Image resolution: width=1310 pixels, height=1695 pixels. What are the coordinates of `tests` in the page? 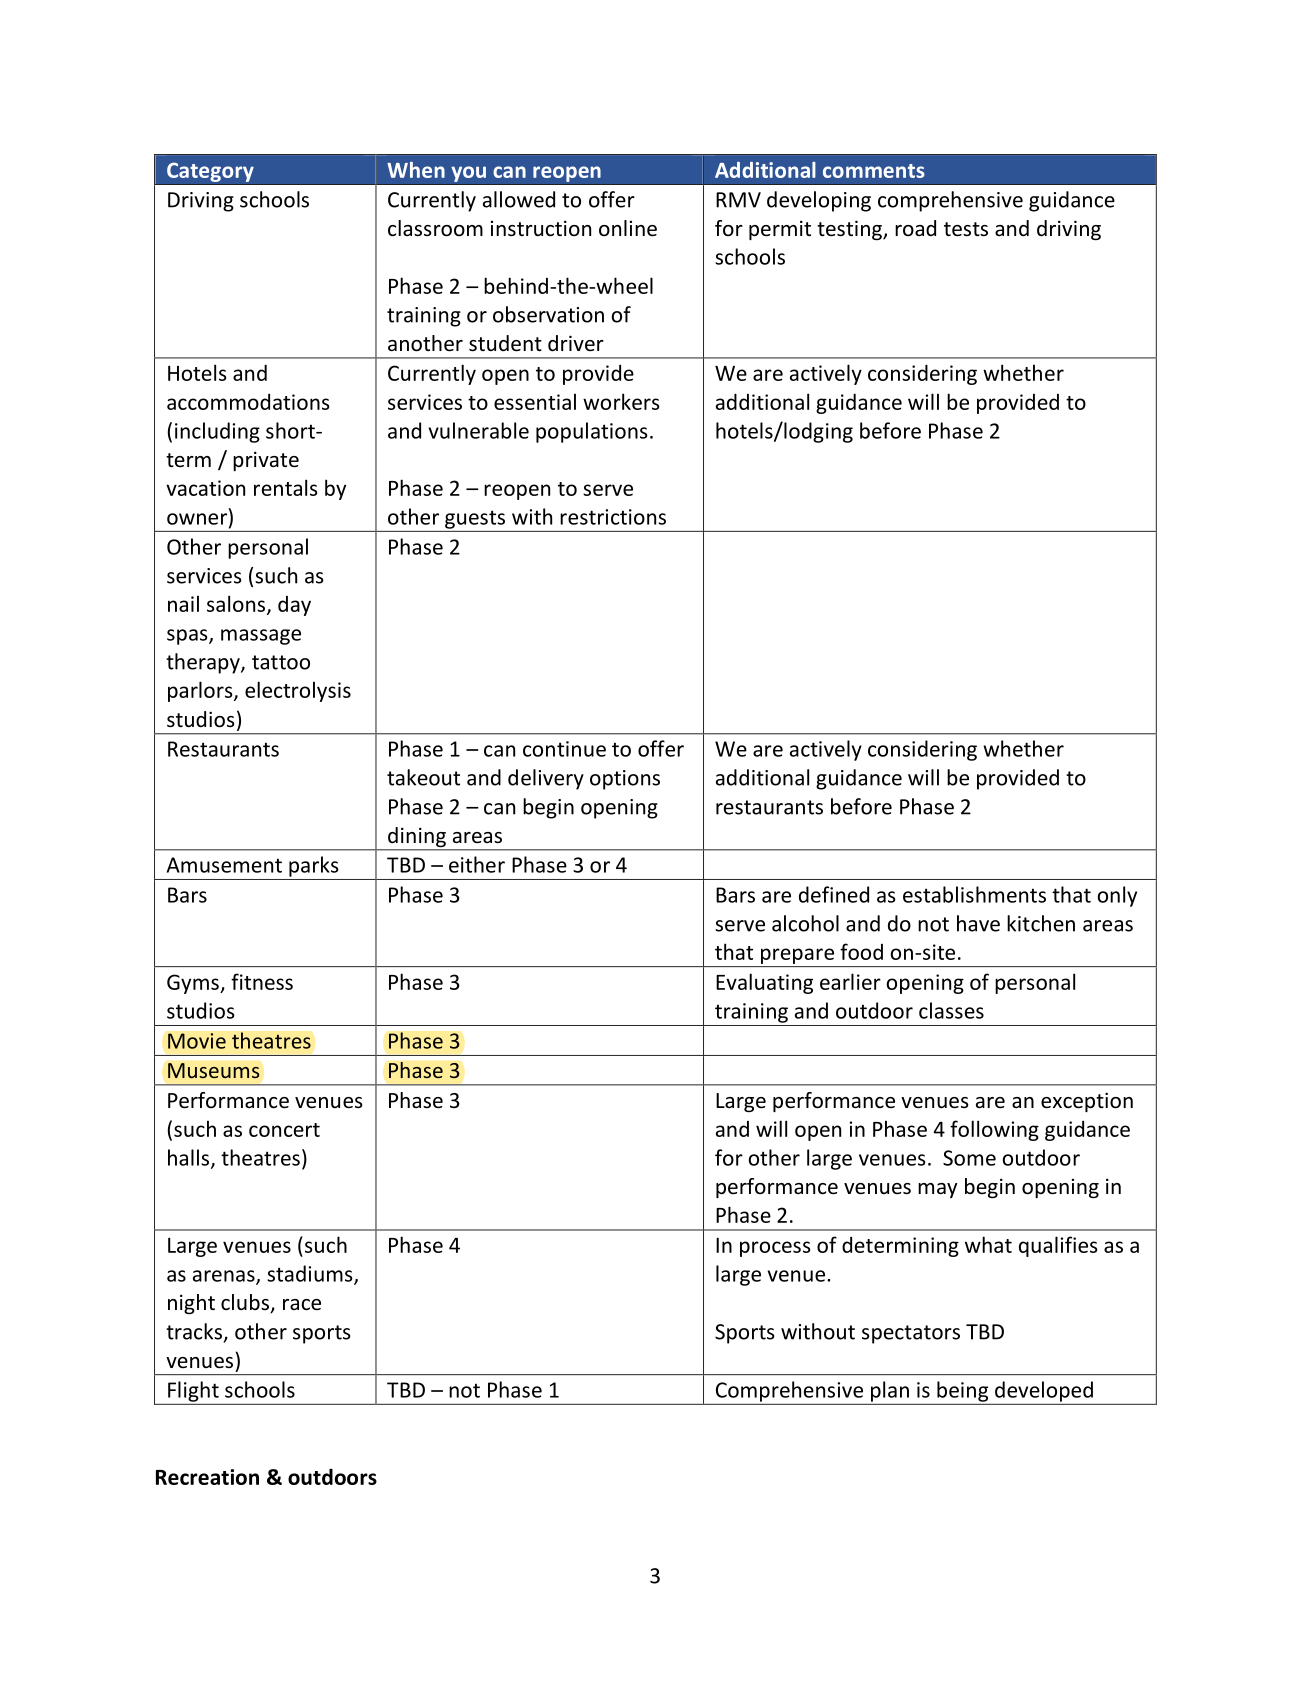 It's located at (966, 229).
